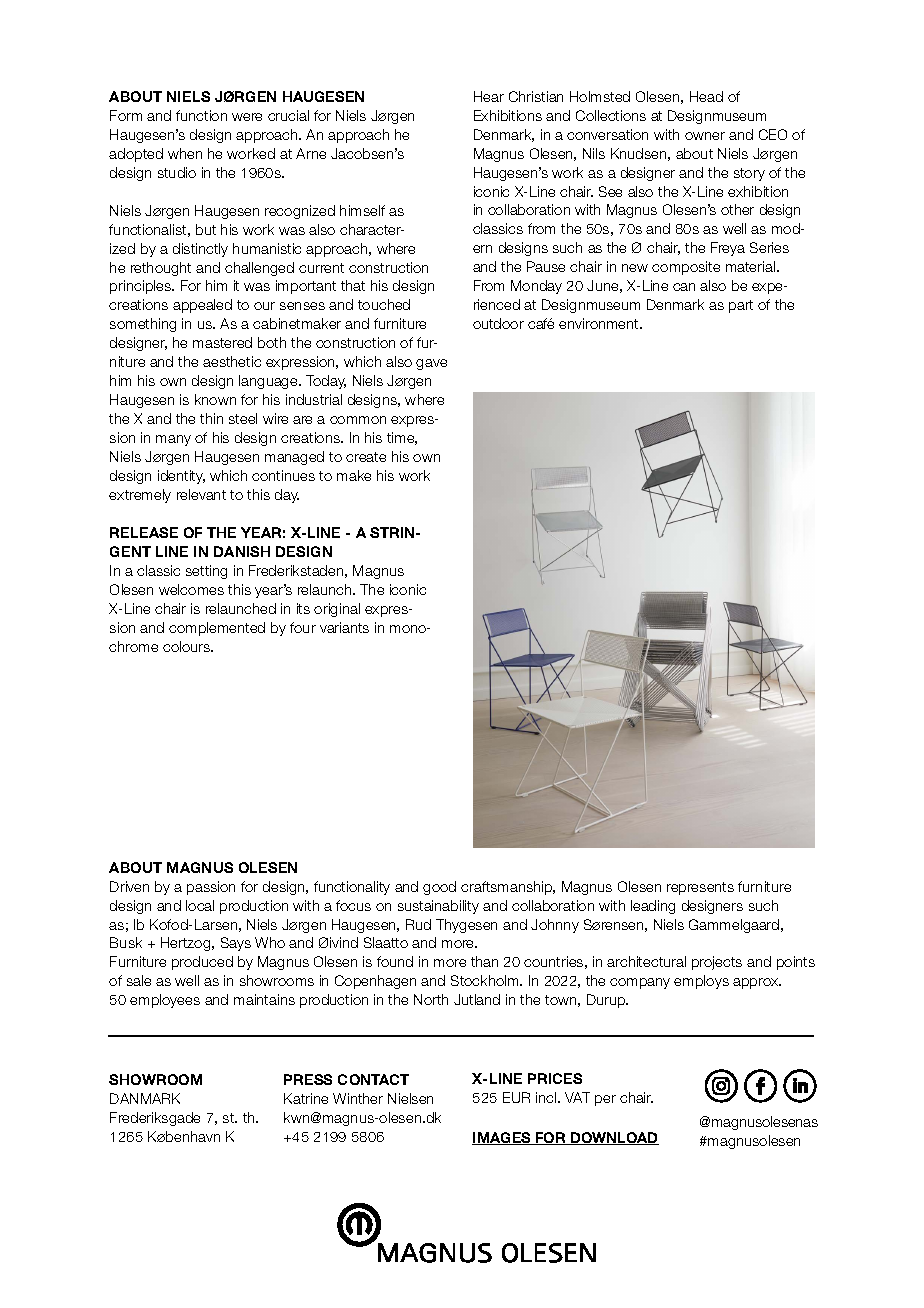 The height and width of the screenshot is (1308, 924). Describe the element at coordinates (129, 886) in the screenshot. I see `Driven` at that location.
